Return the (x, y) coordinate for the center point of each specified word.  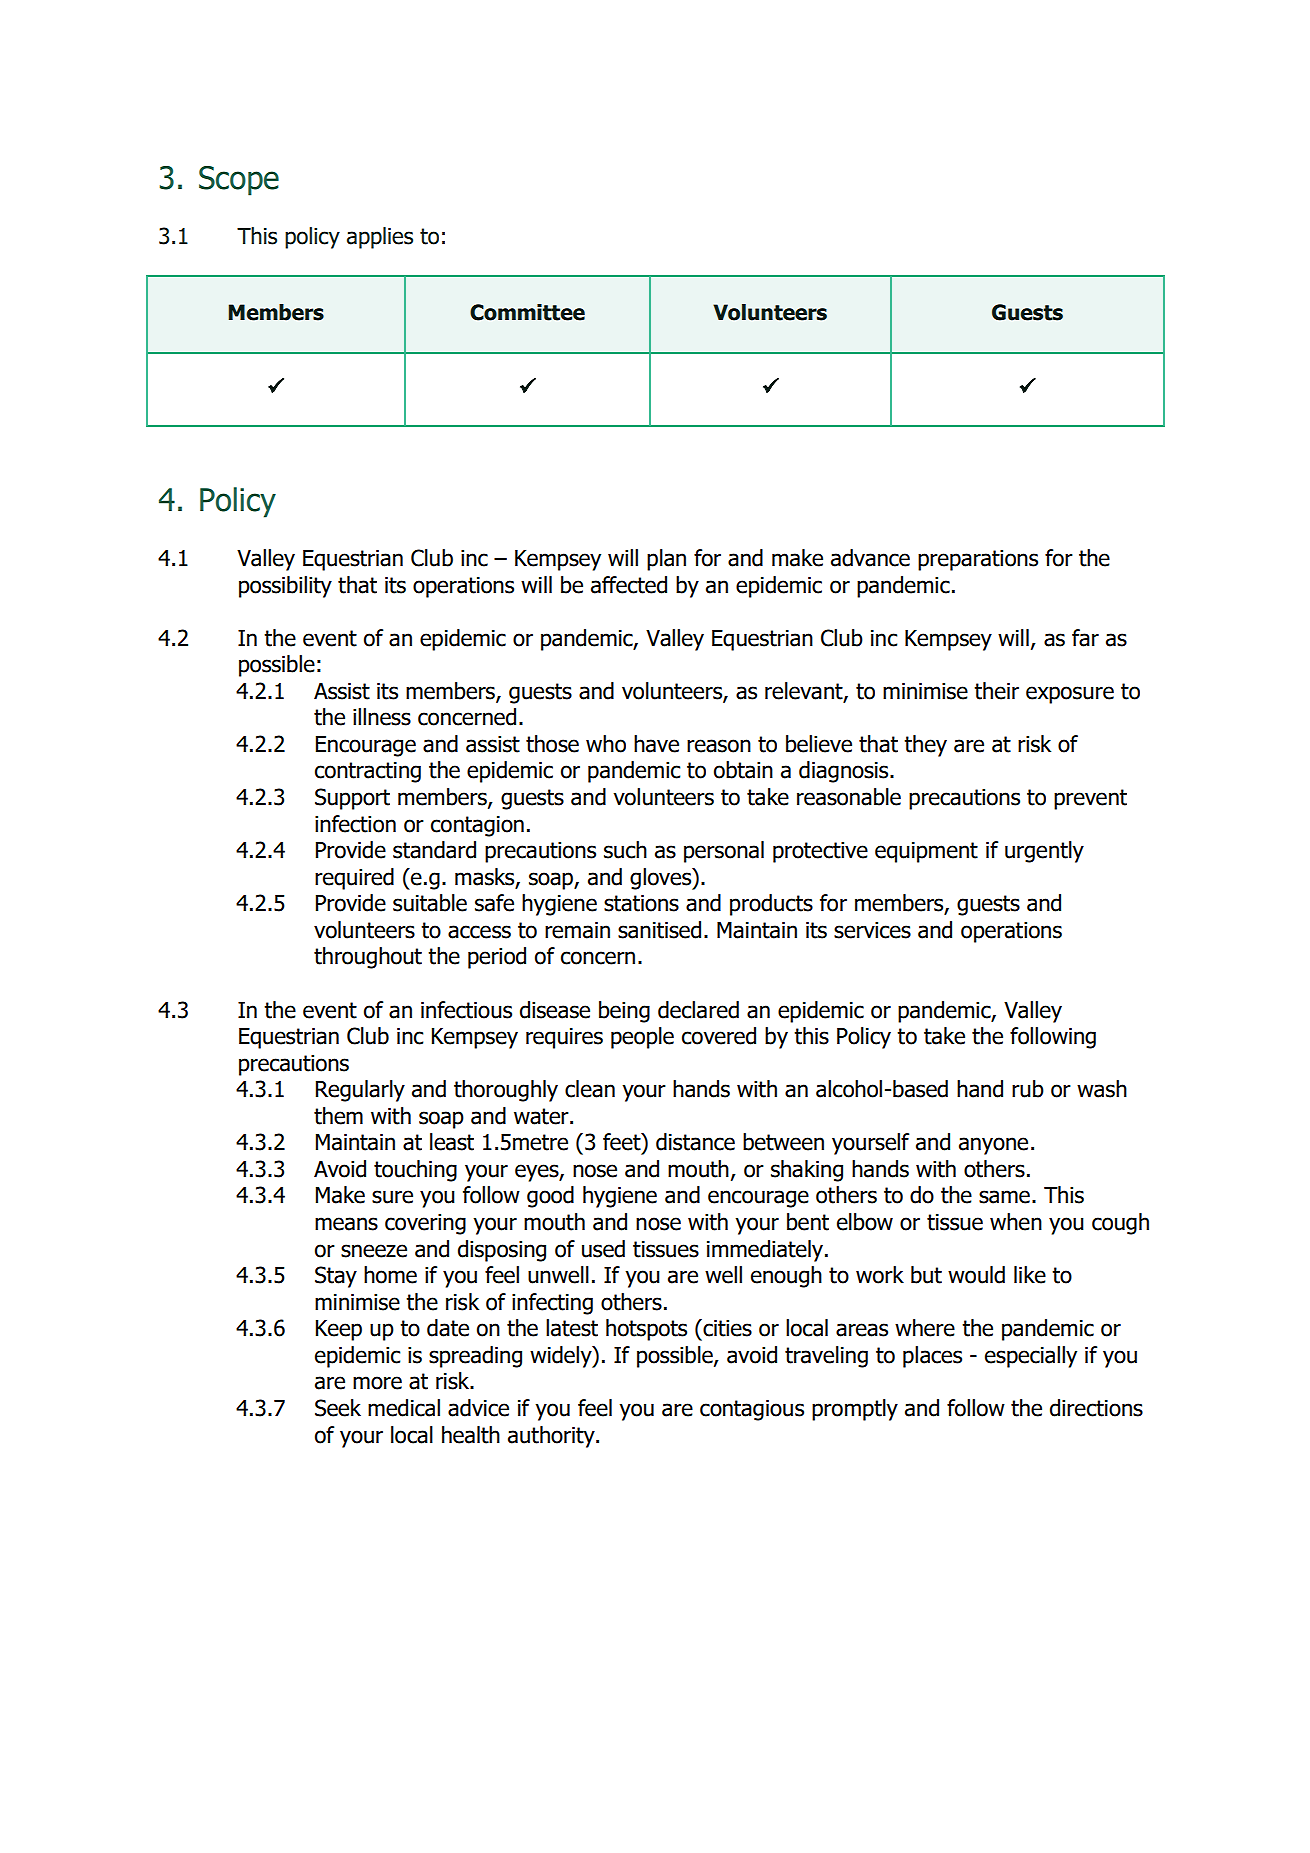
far (1085, 638)
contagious (752, 1410)
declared (698, 1010)
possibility (285, 587)
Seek (338, 1408)
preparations (978, 560)
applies (380, 238)
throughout (368, 958)
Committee (527, 312)
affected (629, 585)
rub (1028, 1089)
